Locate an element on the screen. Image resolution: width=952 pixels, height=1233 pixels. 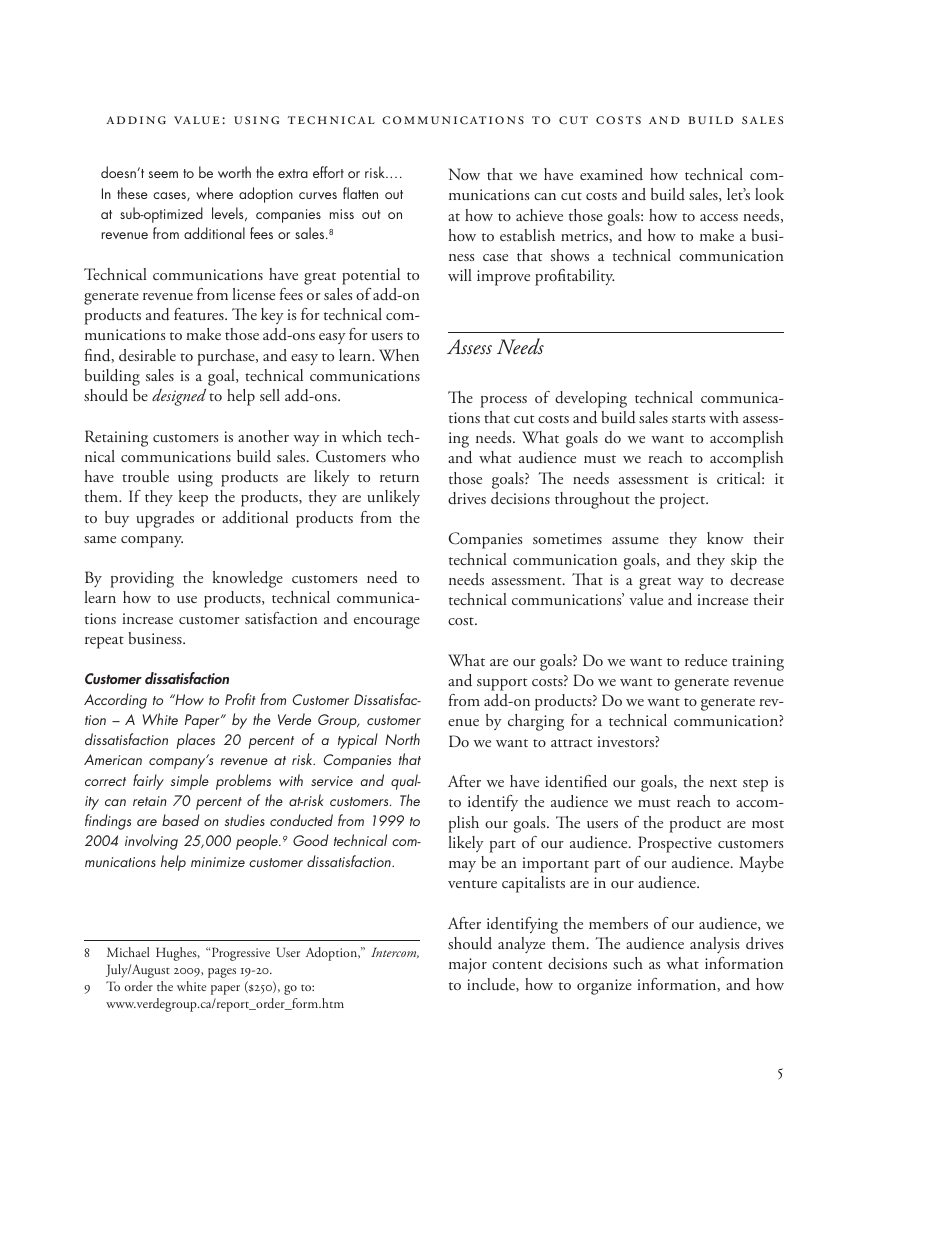
where is located at coordinates (214, 193).
